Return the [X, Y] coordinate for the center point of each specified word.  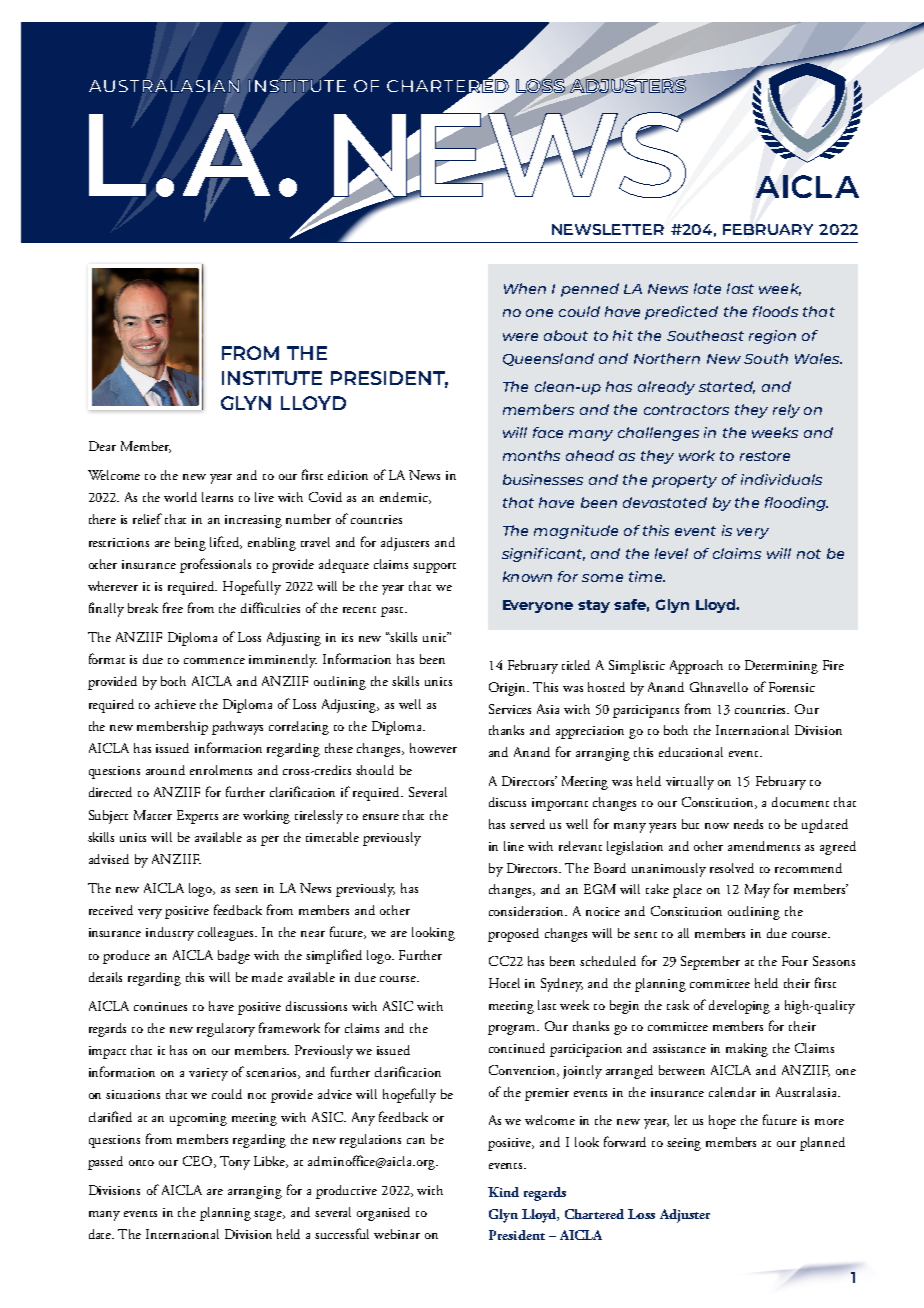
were [520, 337]
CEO [199, 1162]
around [165, 770]
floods [775, 311]
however [433, 748]
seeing [684, 1144]
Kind [503, 1192]
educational [691, 752]
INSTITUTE [272, 378]
